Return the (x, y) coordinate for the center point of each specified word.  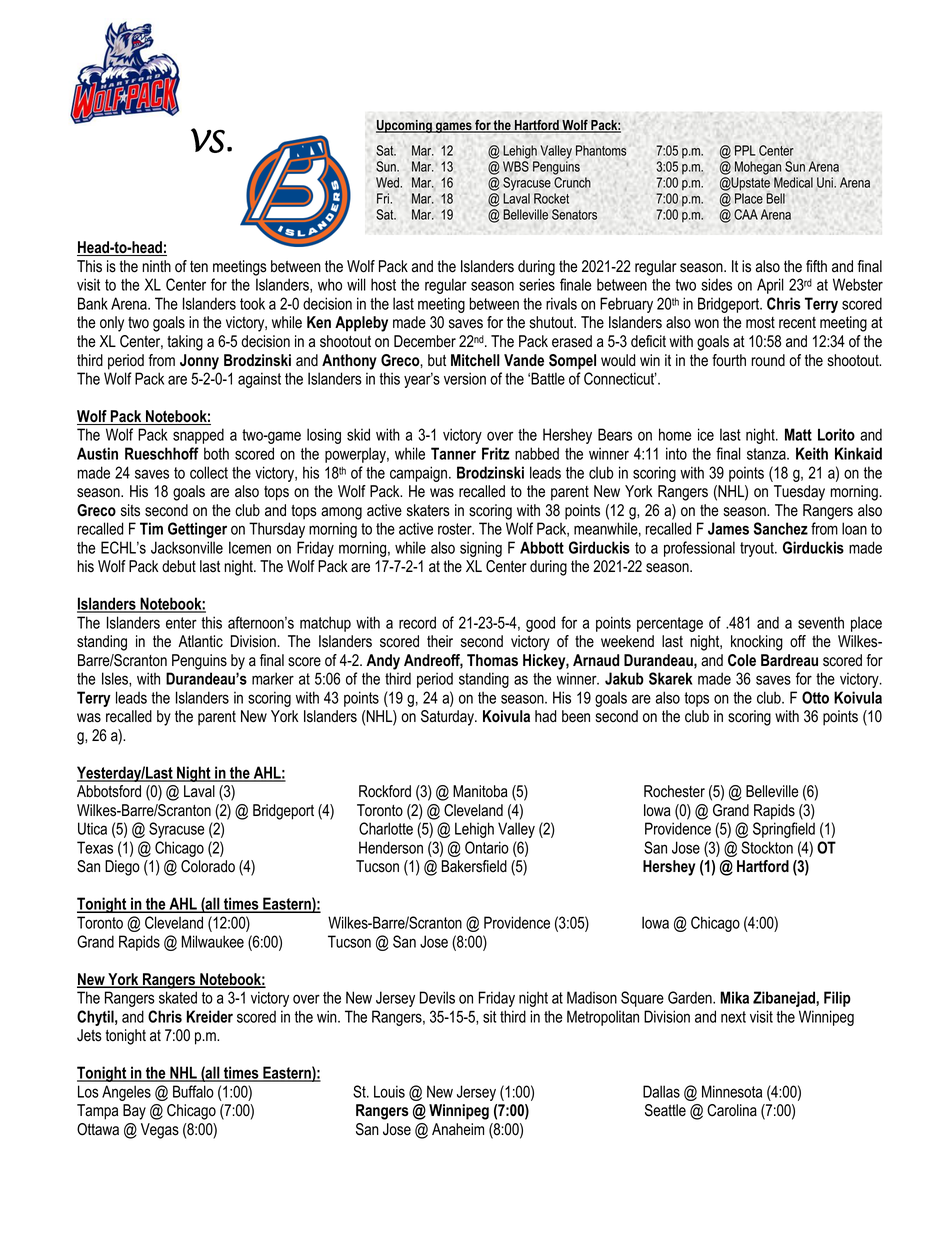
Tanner (453, 453)
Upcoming (405, 126)
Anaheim (458, 1129)
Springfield (784, 830)
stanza (767, 454)
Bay (134, 1112)
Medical (793, 182)
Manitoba (480, 791)
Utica (92, 828)
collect (209, 472)
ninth (156, 266)
